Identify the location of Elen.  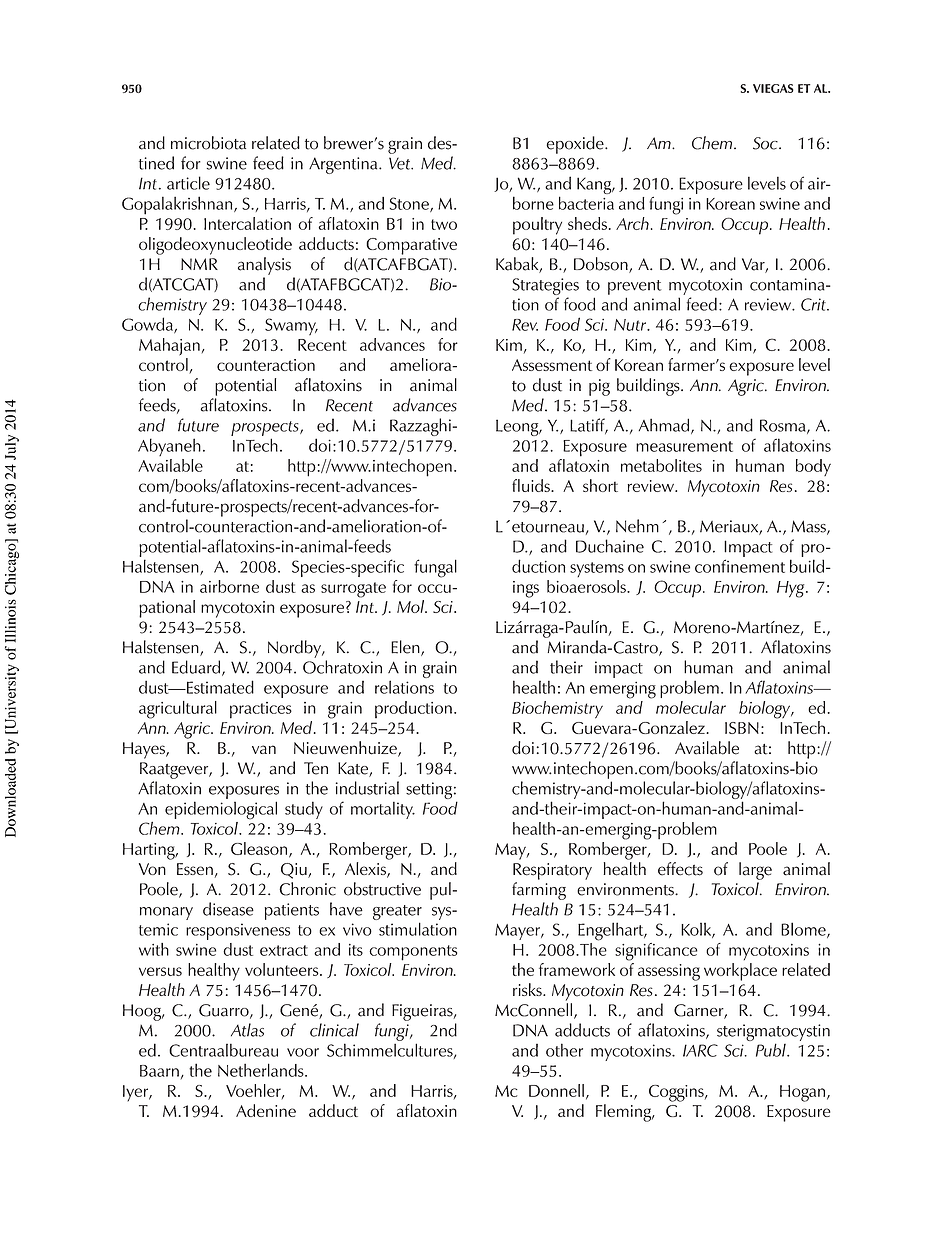
(406, 648).
